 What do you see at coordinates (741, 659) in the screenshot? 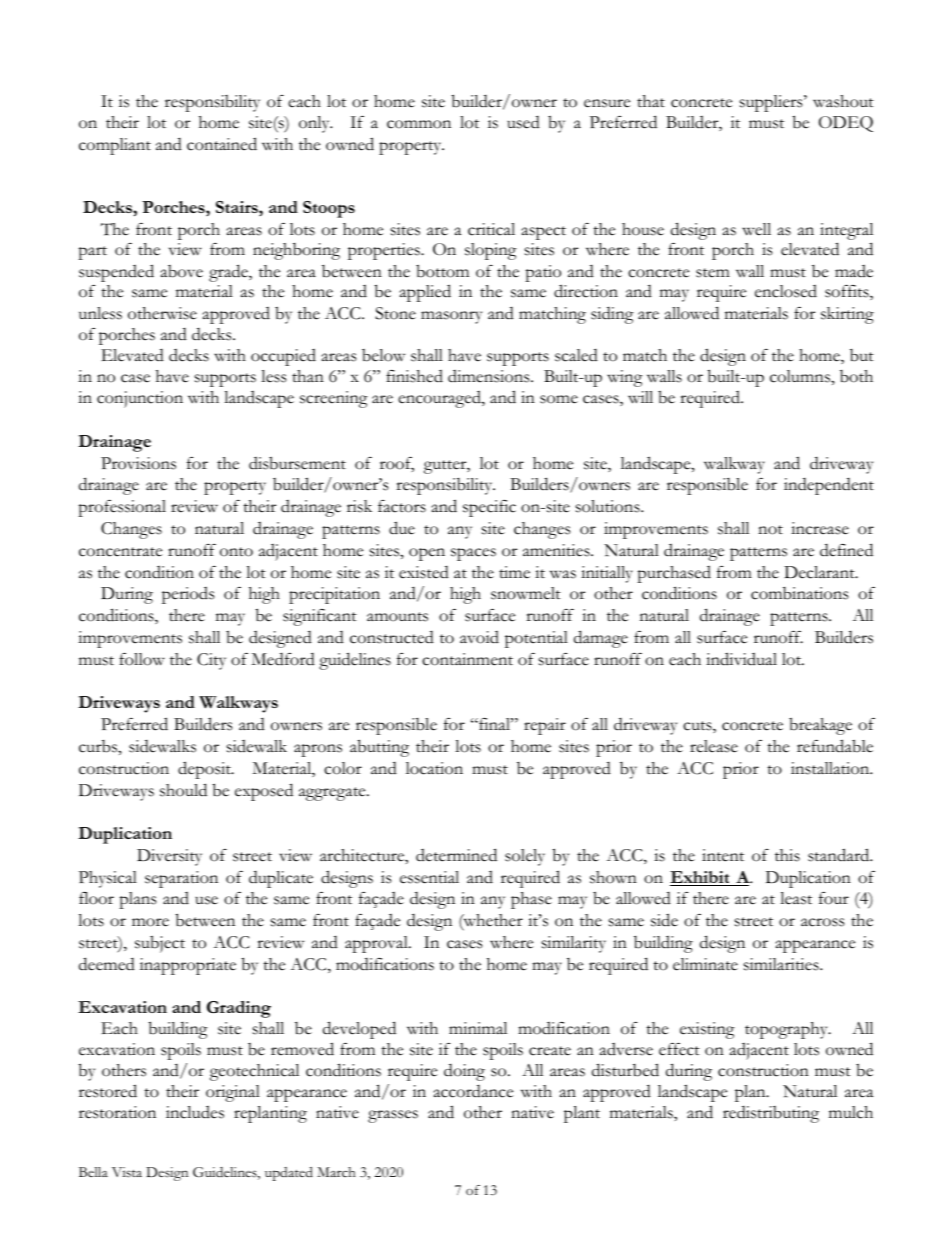
I see `individual` at bounding box center [741, 659].
